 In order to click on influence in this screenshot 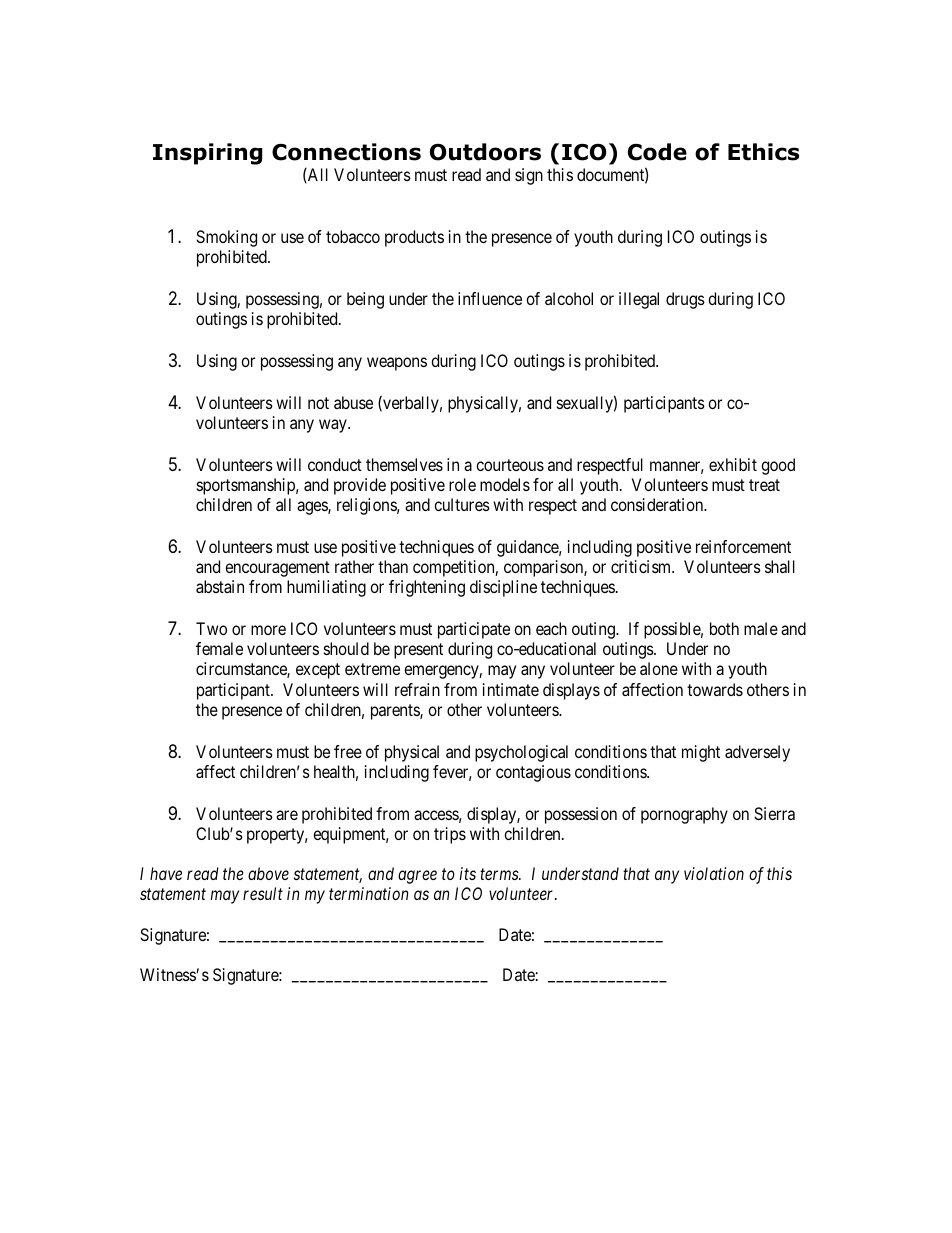, I will do `click(490, 298)`.
